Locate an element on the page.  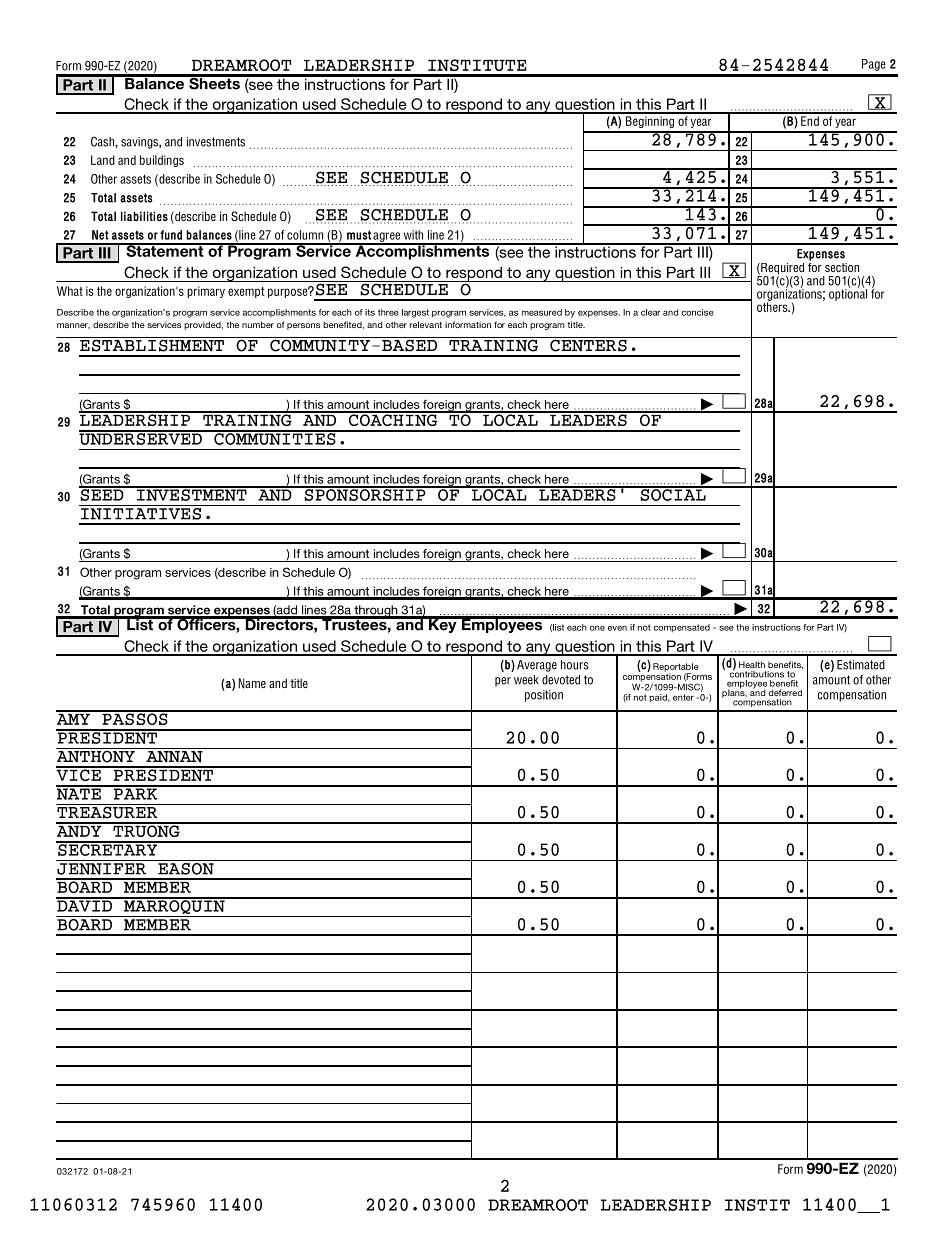
Sheets is located at coordinates (214, 82).
